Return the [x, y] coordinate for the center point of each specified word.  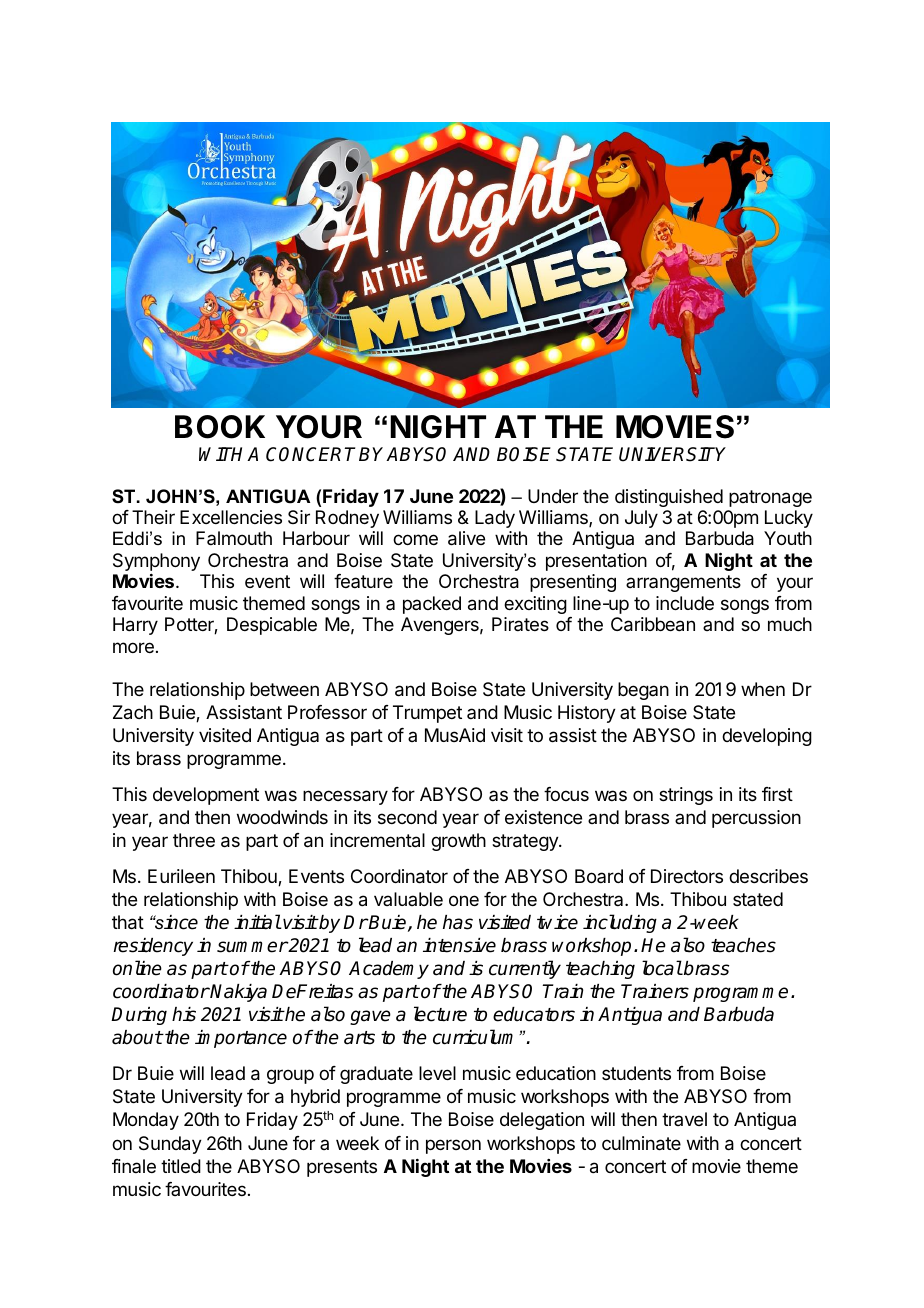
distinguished [669, 498]
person [453, 1146]
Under [553, 496]
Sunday [170, 1145]
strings [686, 796]
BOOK [220, 427]
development [206, 796]
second [407, 817]
